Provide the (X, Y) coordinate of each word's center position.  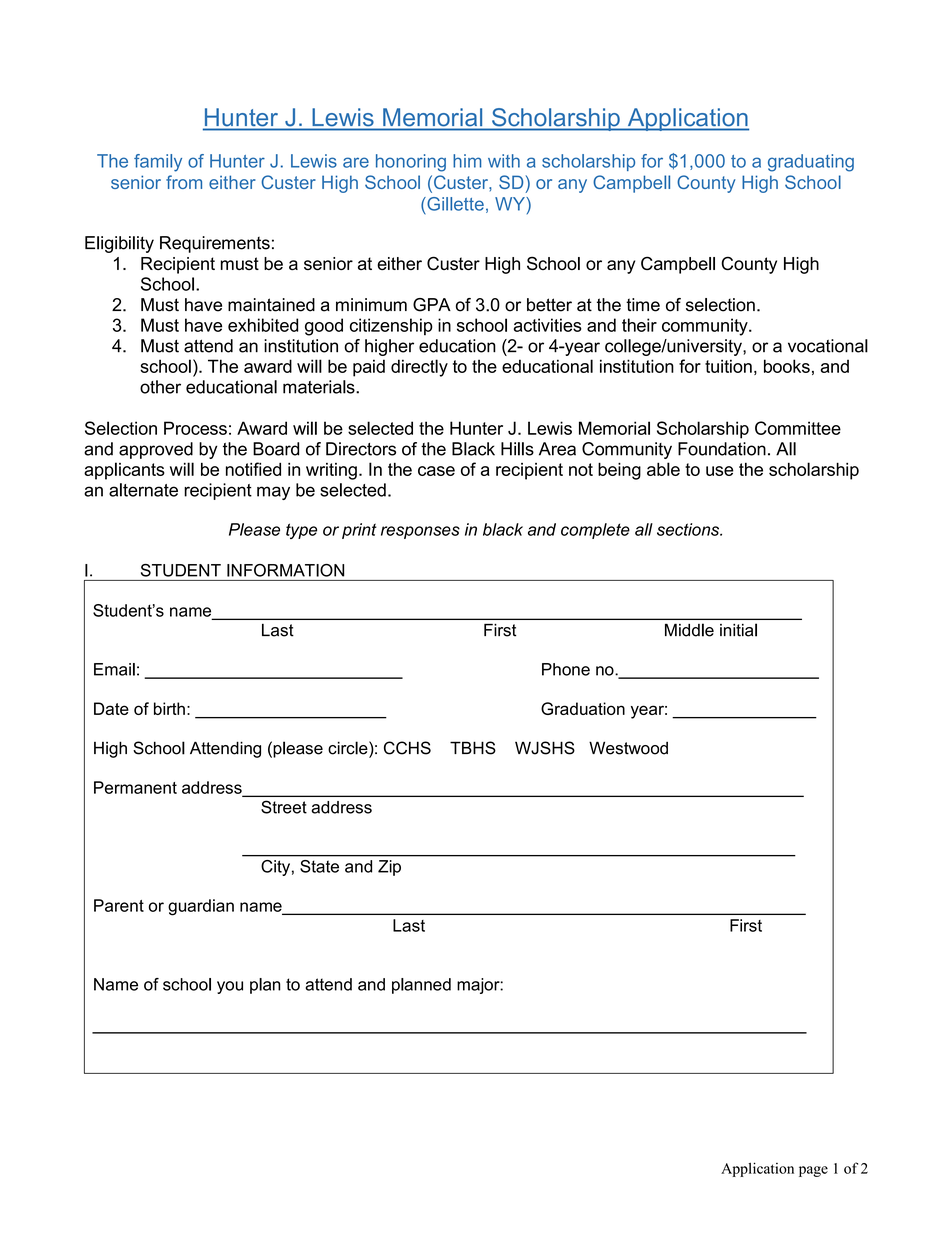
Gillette (454, 204)
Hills (517, 449)
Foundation (722, 449)
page (813, 1171)
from (184, 182)
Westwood (628, 748)
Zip (389, 868)
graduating (811, 163)
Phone (566, 669)
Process (195, 428)
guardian (201, 907)
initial (738, 630)
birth (169, 708)
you (230, 987)
